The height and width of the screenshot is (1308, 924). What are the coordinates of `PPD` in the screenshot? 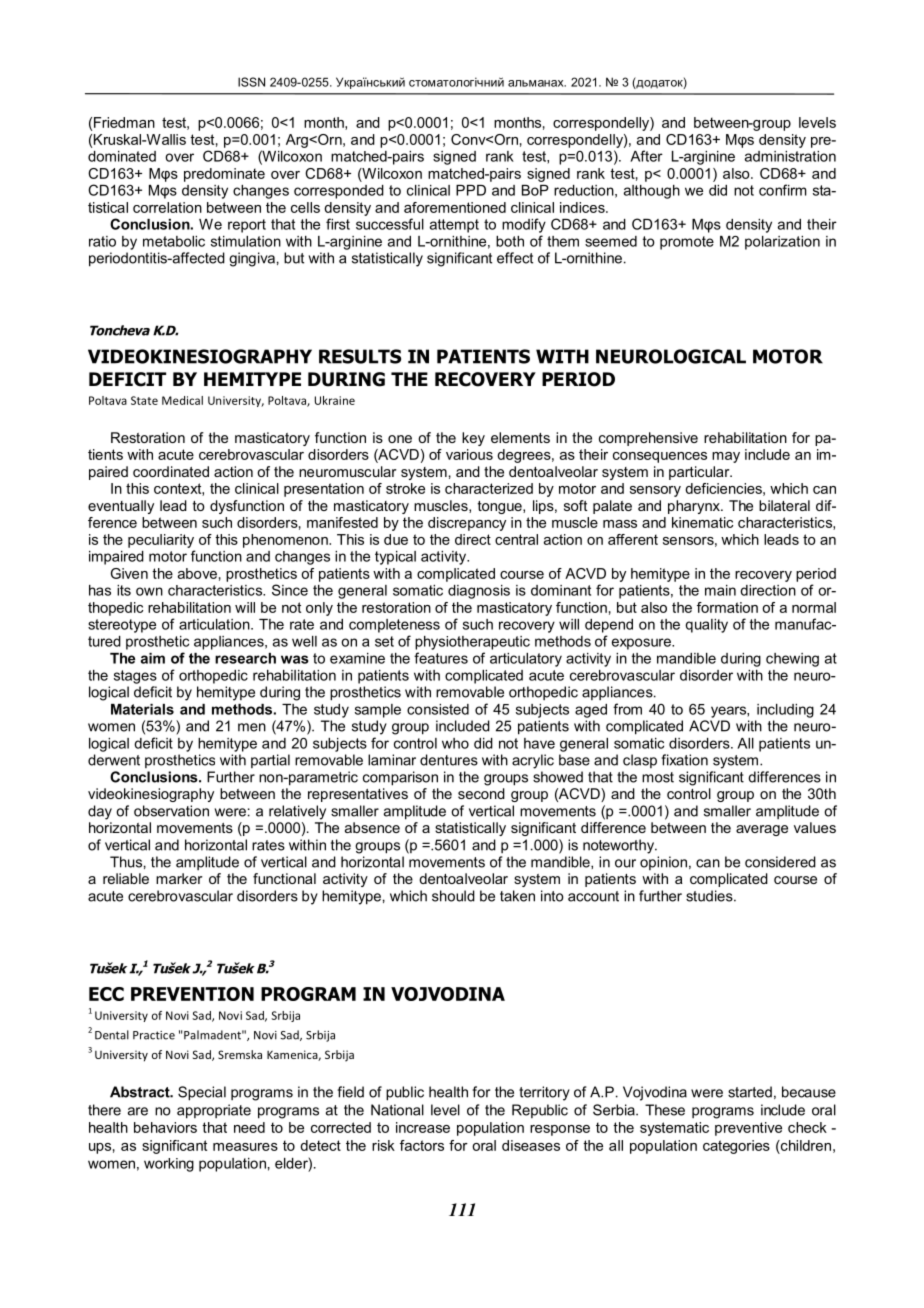 It's located at (471, 190).
